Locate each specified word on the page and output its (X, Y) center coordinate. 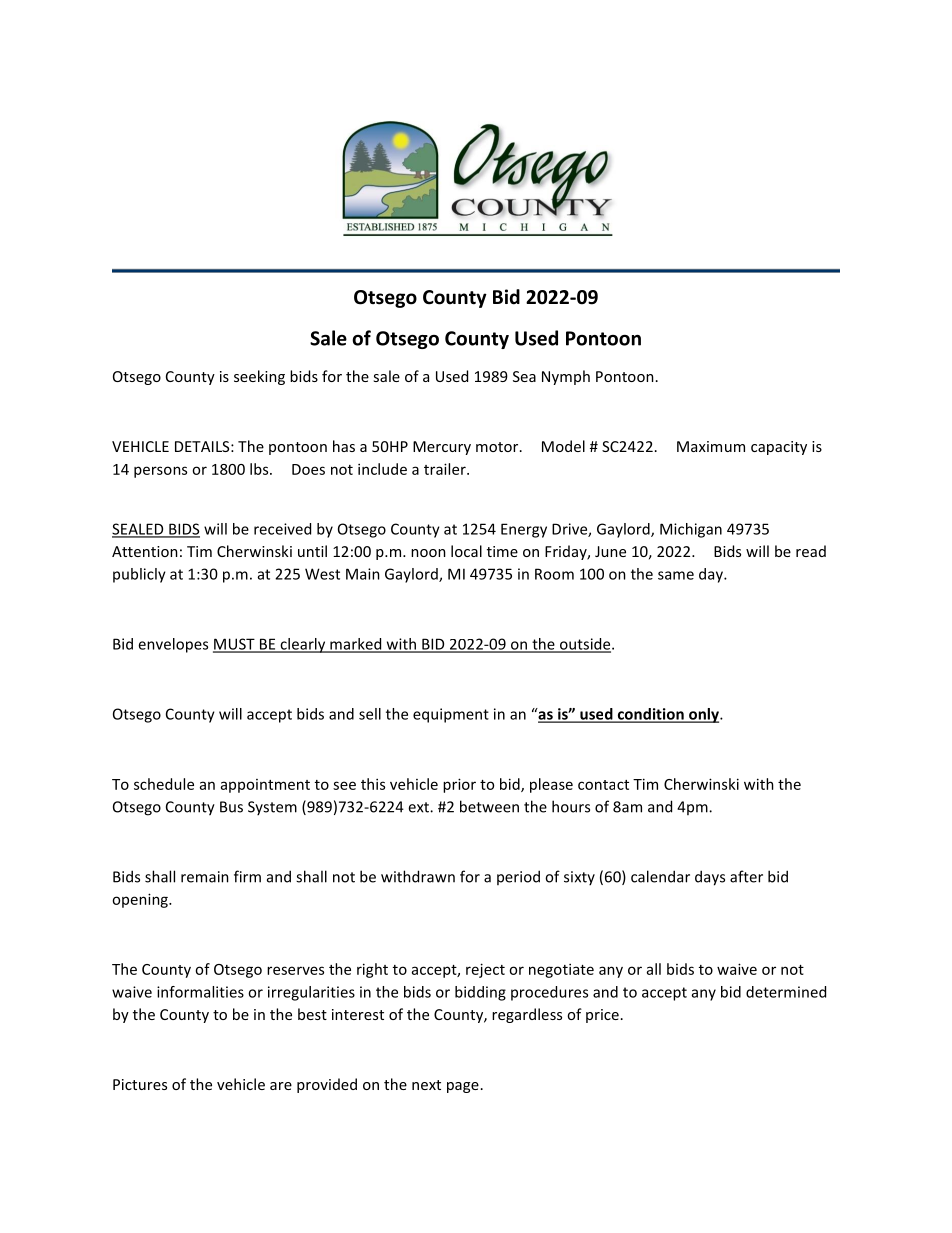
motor (498, 447)
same (676, 575)
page (463, 1087)
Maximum (711, 446)
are (281, 1086)
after (746, 876)
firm (247, 876)
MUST (235, 645)
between (489, 806)
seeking (259, 377)
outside (585, 645)
